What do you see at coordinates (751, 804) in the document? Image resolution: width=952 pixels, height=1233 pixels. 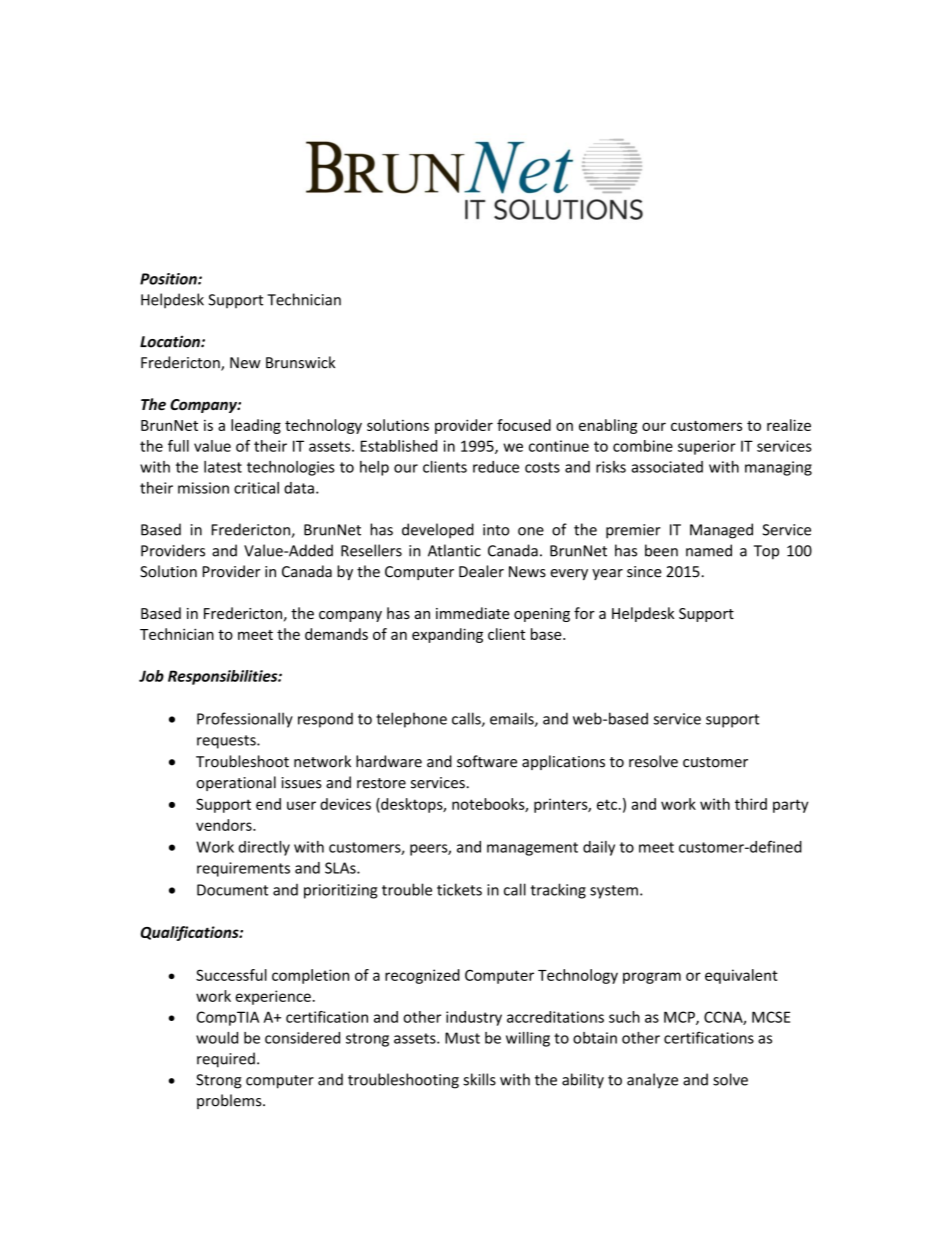 I see `third` at bounding box center [751, 804].
